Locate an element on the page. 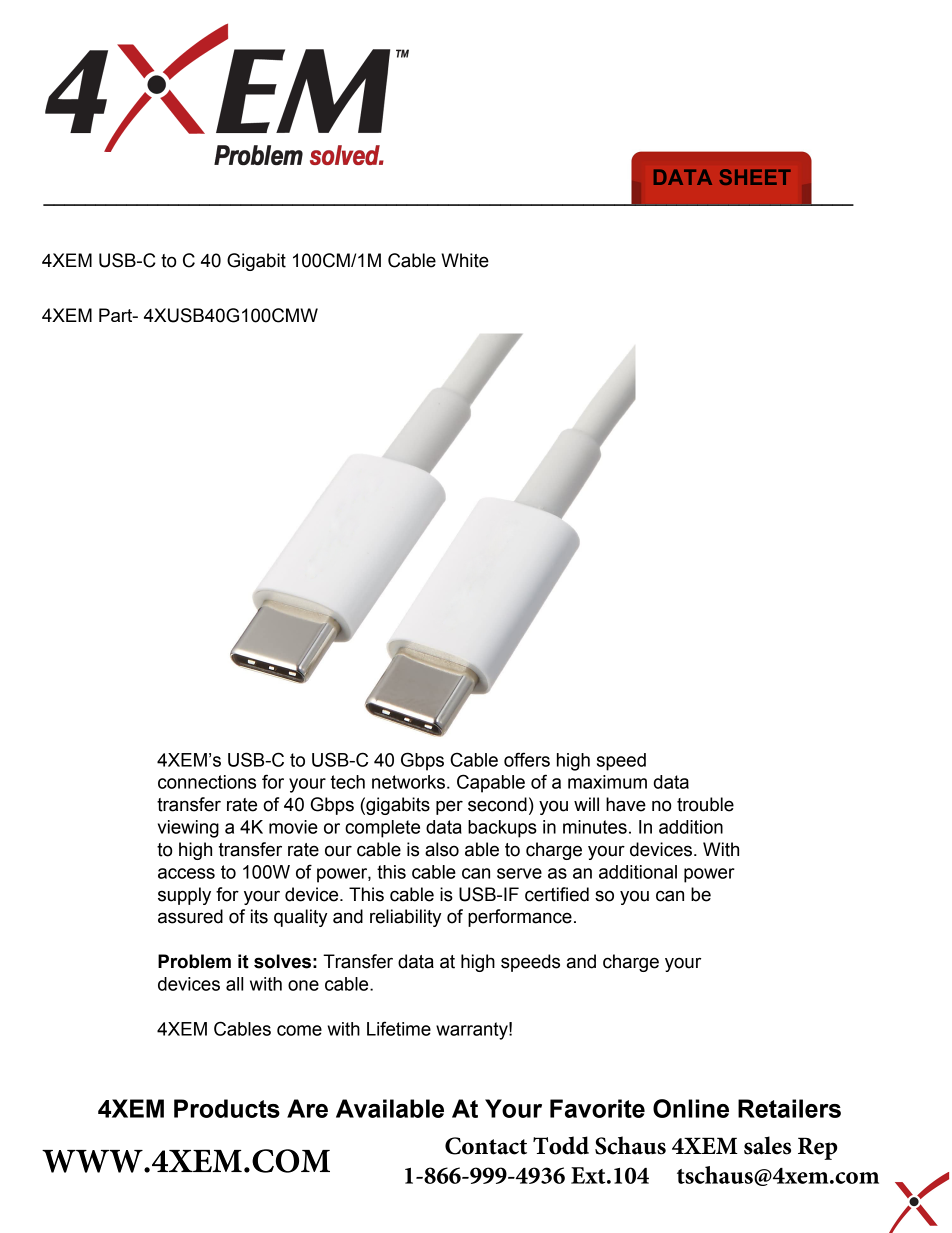  sales is located at coordinates (767, 1145).
